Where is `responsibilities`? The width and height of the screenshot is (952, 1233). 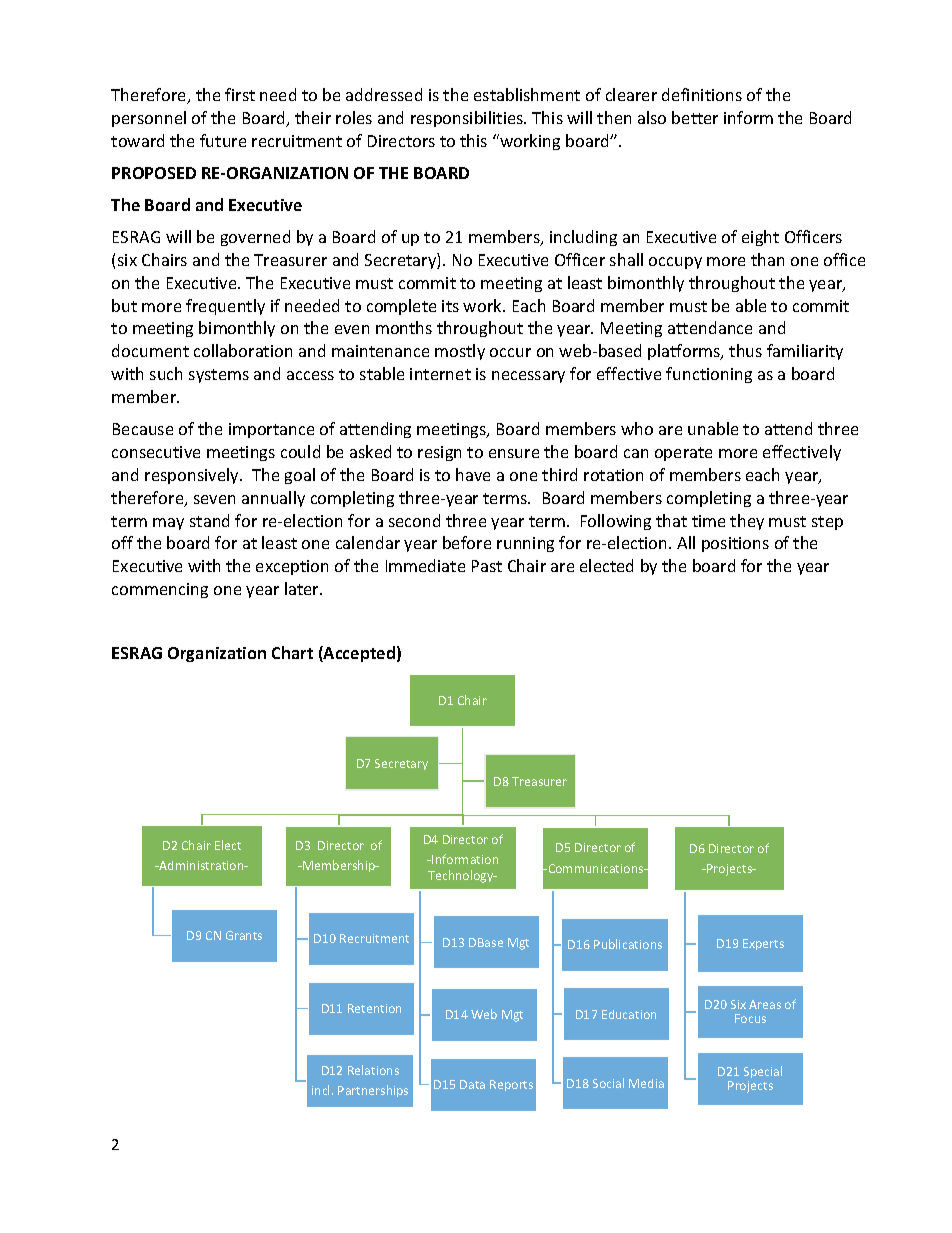
responsibilities is located at coordinates (468, 119).
